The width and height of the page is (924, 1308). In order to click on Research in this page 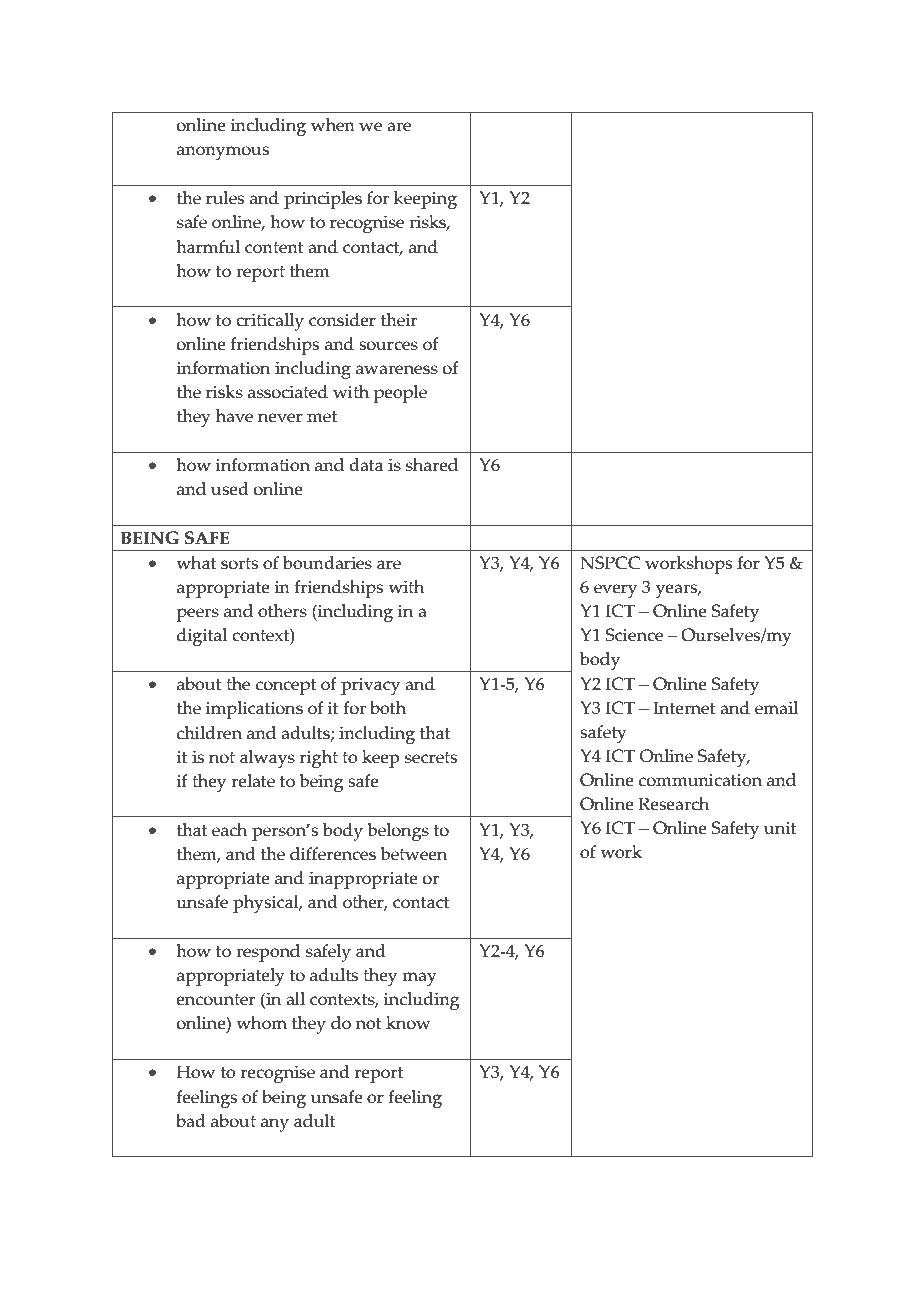, I will do `click(673, 804)`.
